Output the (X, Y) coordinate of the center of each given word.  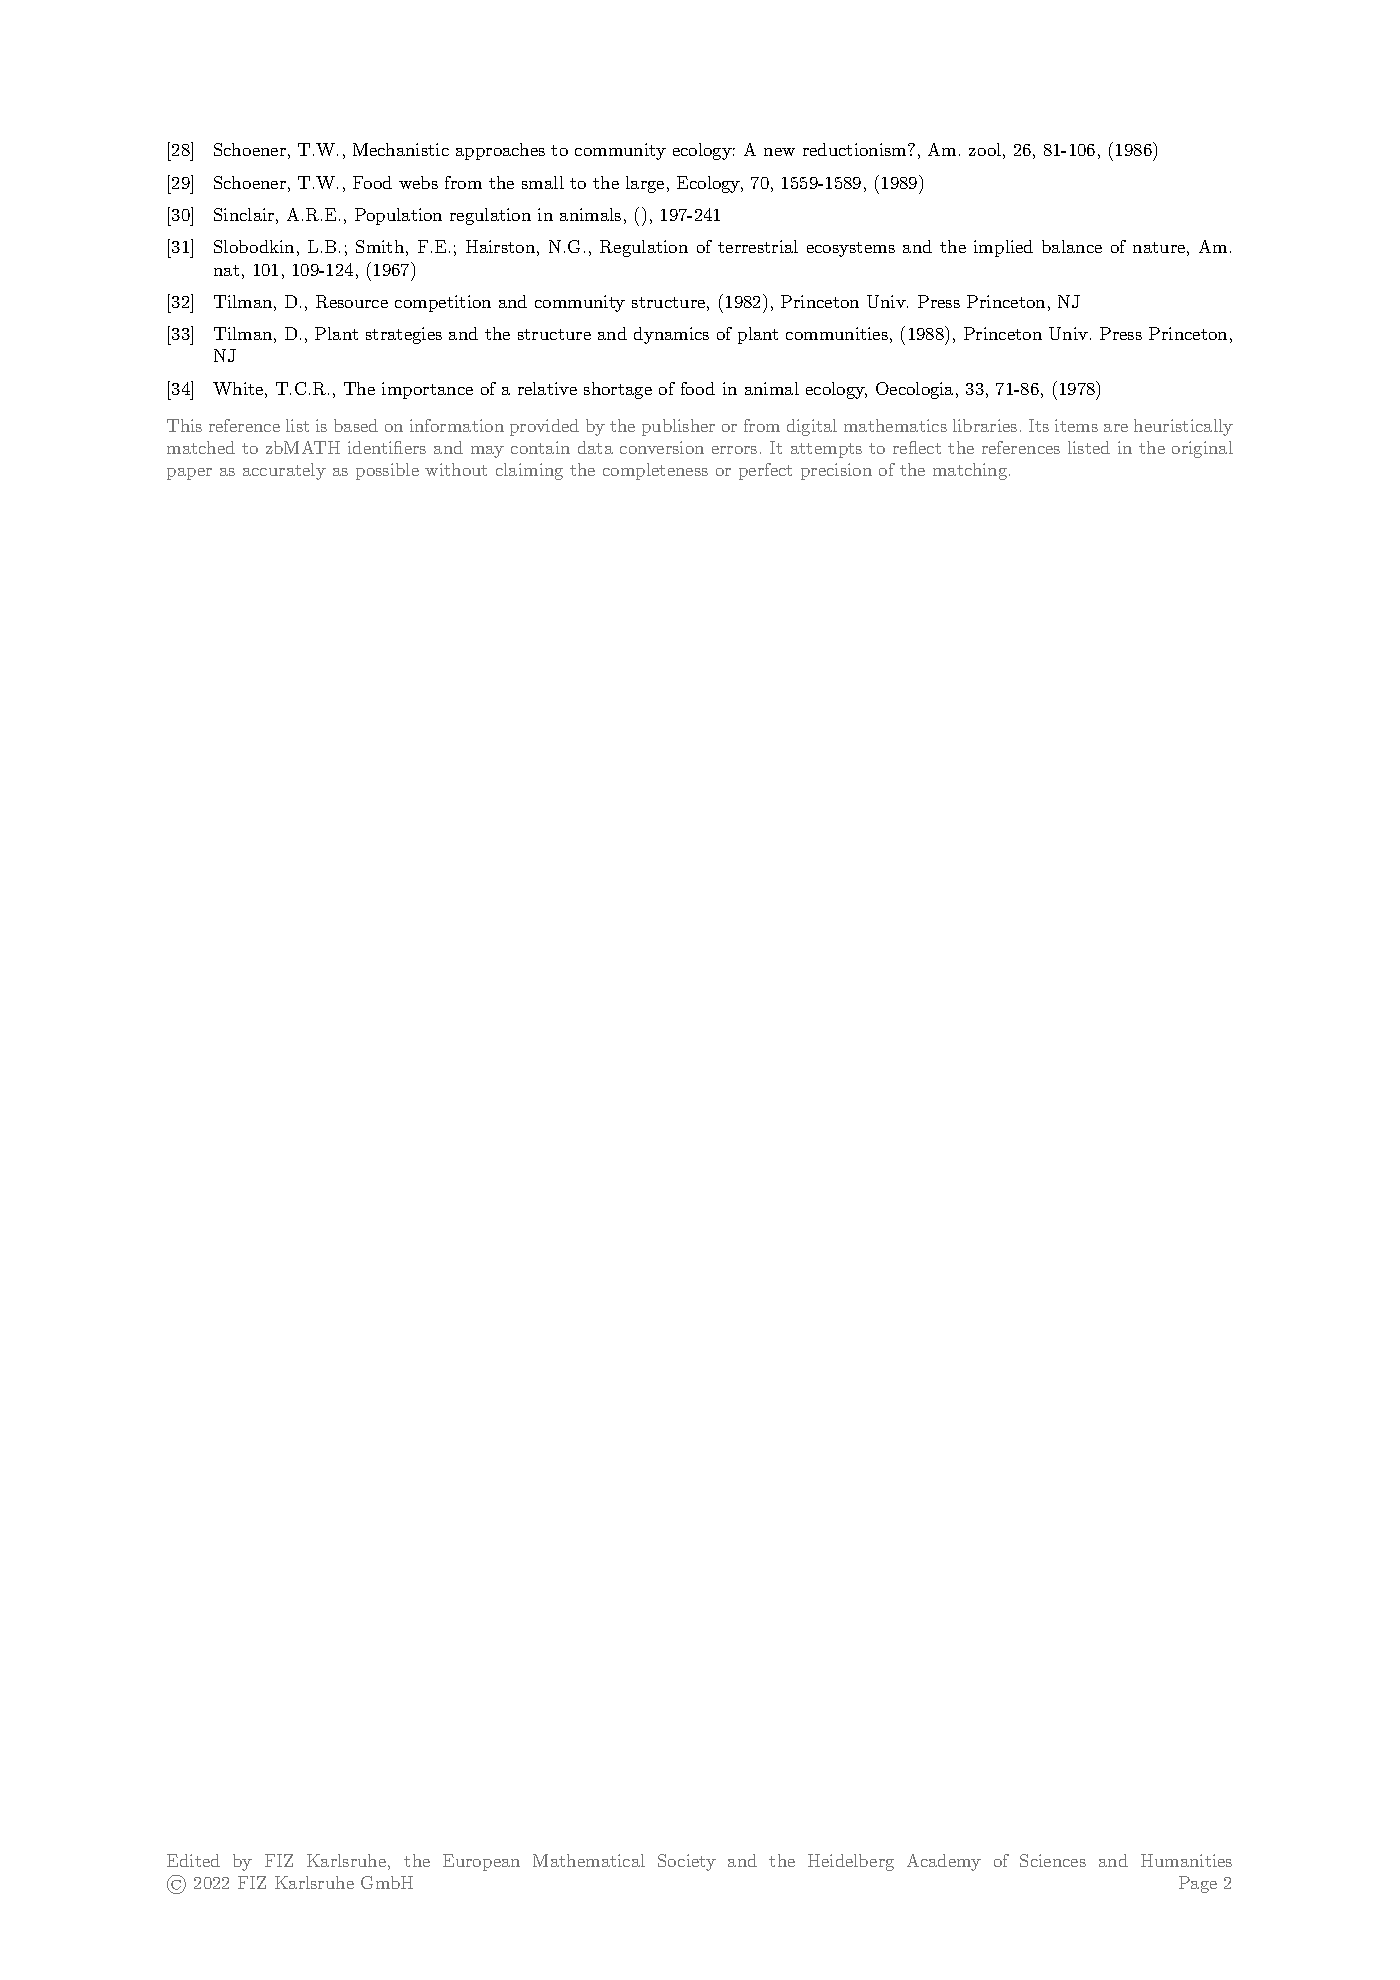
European (481, 1862)
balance (1072, 246)
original (1202, 449)
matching (971, 471)
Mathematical (589, 1860)
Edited (193, 1860)
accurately (284, 471)
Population (398, 216)
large (645, 184)
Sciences (1053, 1860)
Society (687, 1862)
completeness (655, 471)
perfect (765, 471)
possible (387, 471)
